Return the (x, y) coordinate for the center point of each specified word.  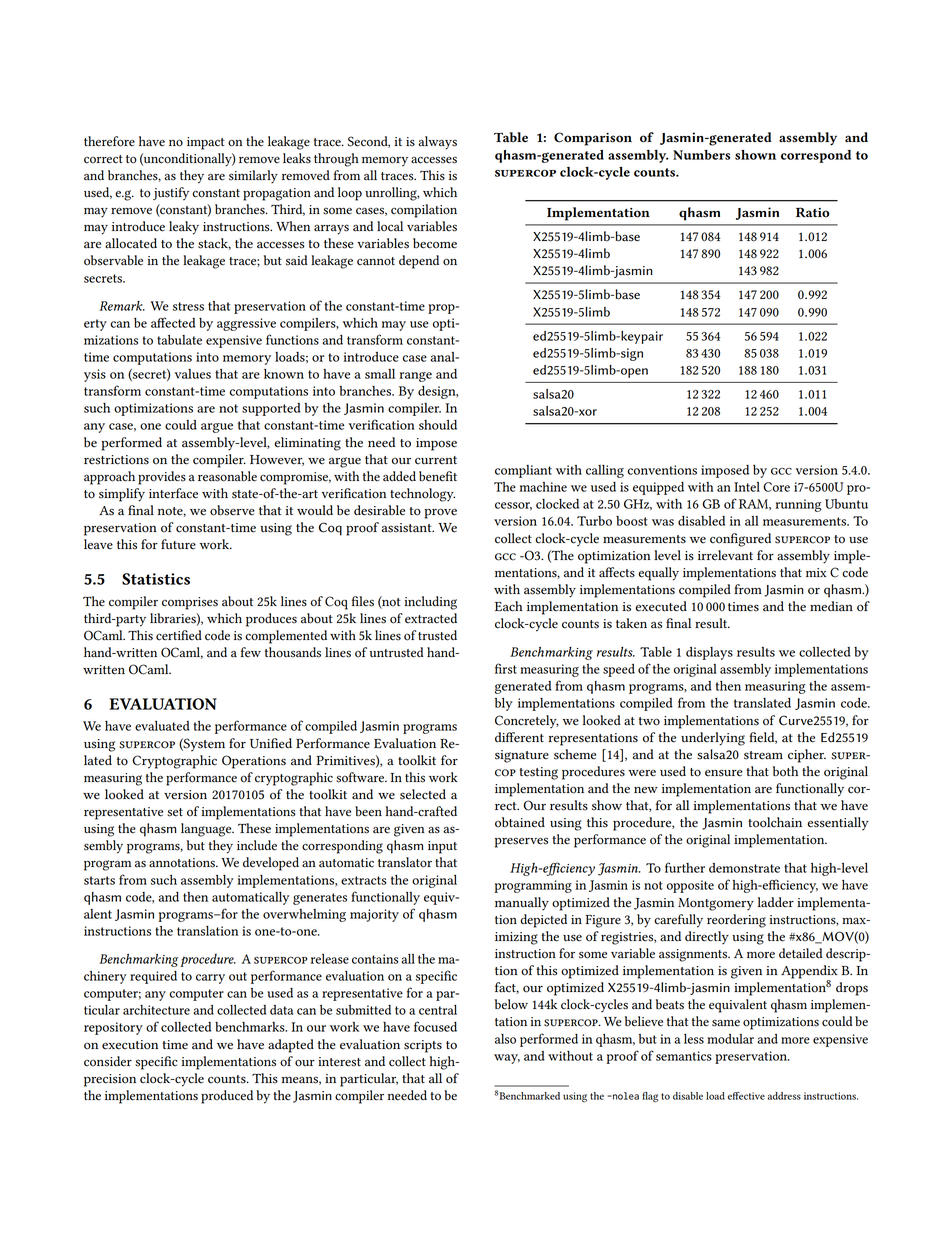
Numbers (701, 155)
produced (227, 1097)
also (505, 1039)
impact (205, 143)
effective (746, 1096)
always (437, 143)
